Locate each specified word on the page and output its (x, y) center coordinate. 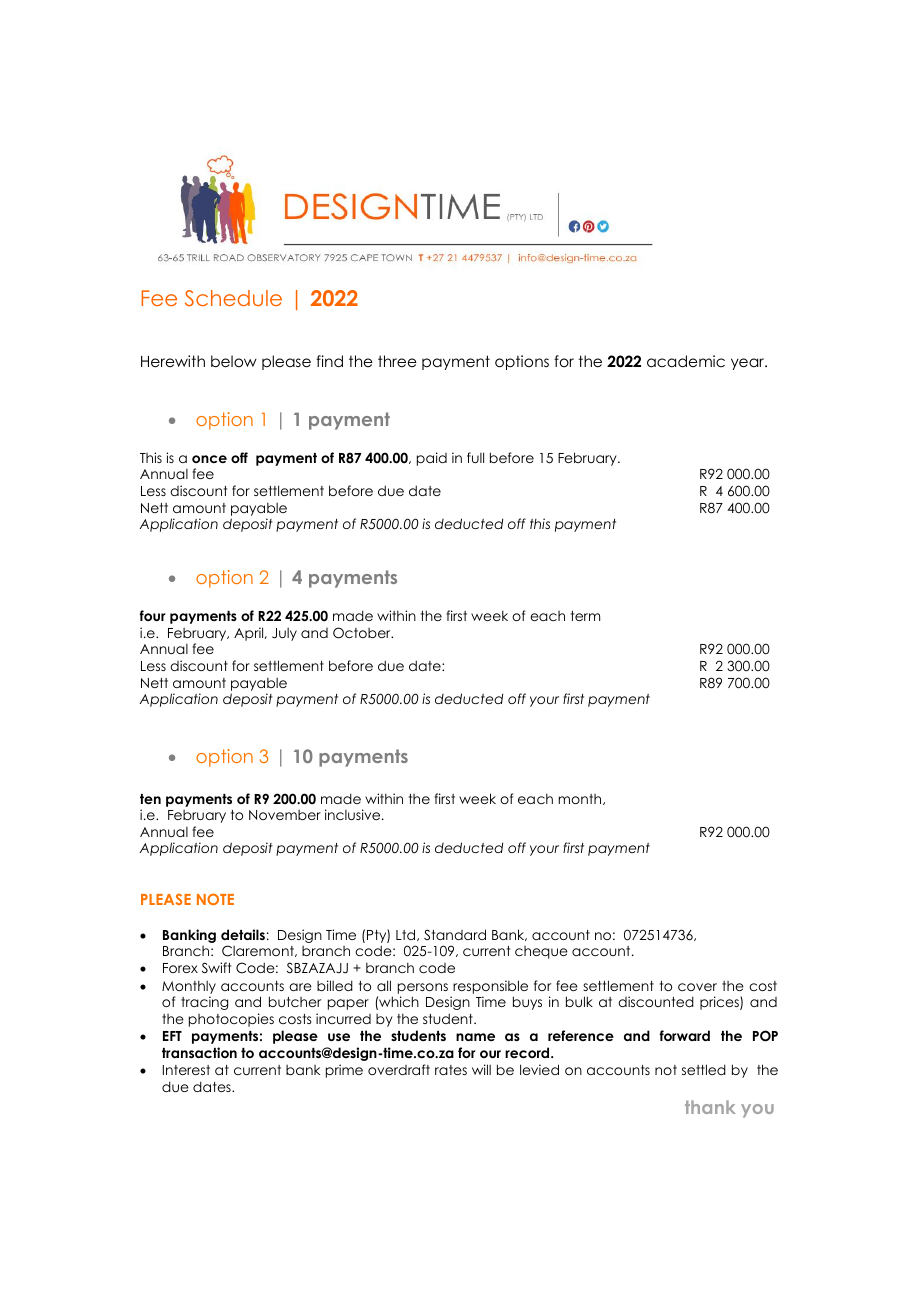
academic (686, 361)
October (363, 633)
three (397, 361)
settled (704, 1069)
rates (451, 1070)
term (585, 616)
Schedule (233, 298)
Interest (186, 1070)
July (284, 634)
